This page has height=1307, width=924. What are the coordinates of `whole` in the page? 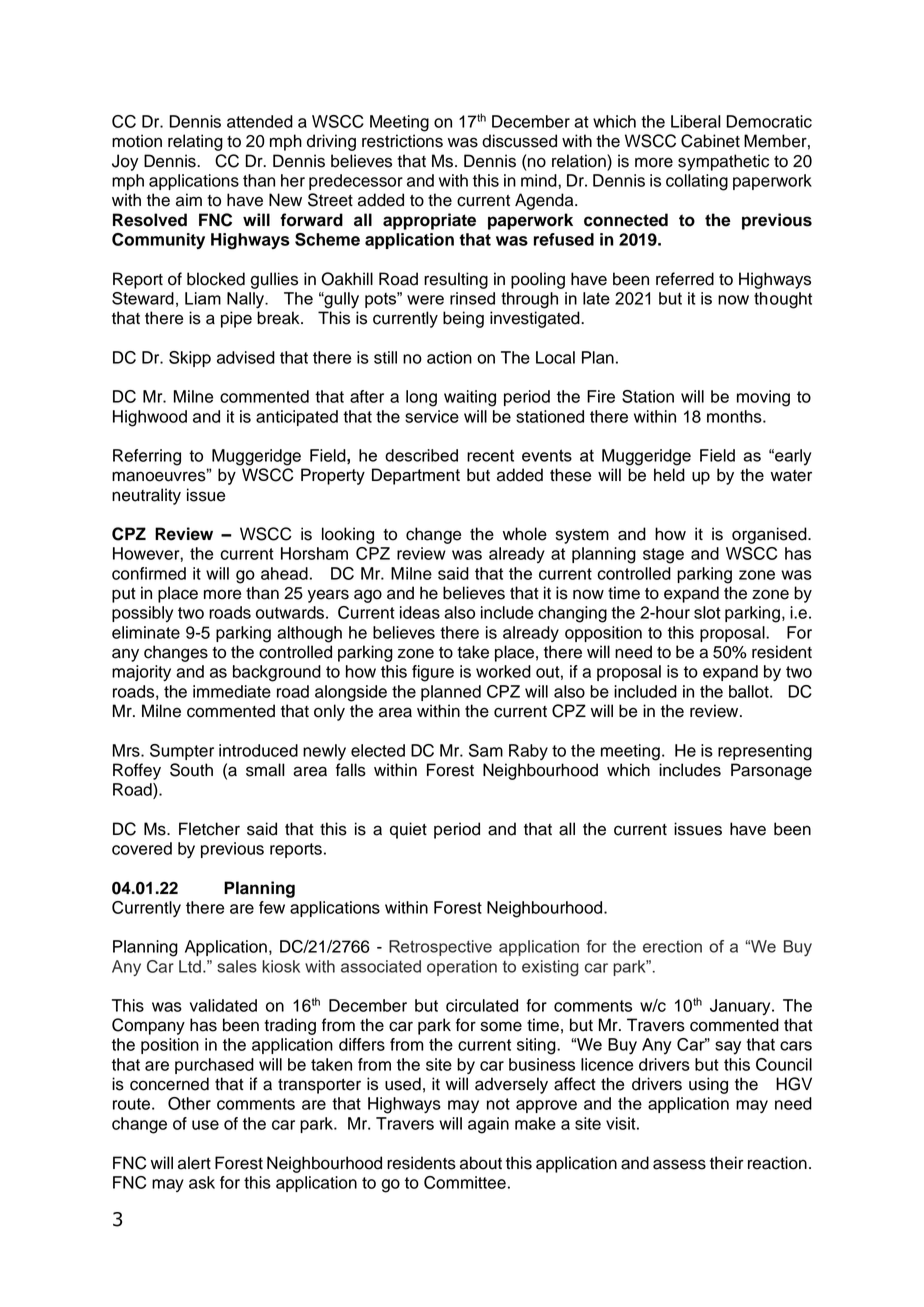 It's located at (525, 534).
